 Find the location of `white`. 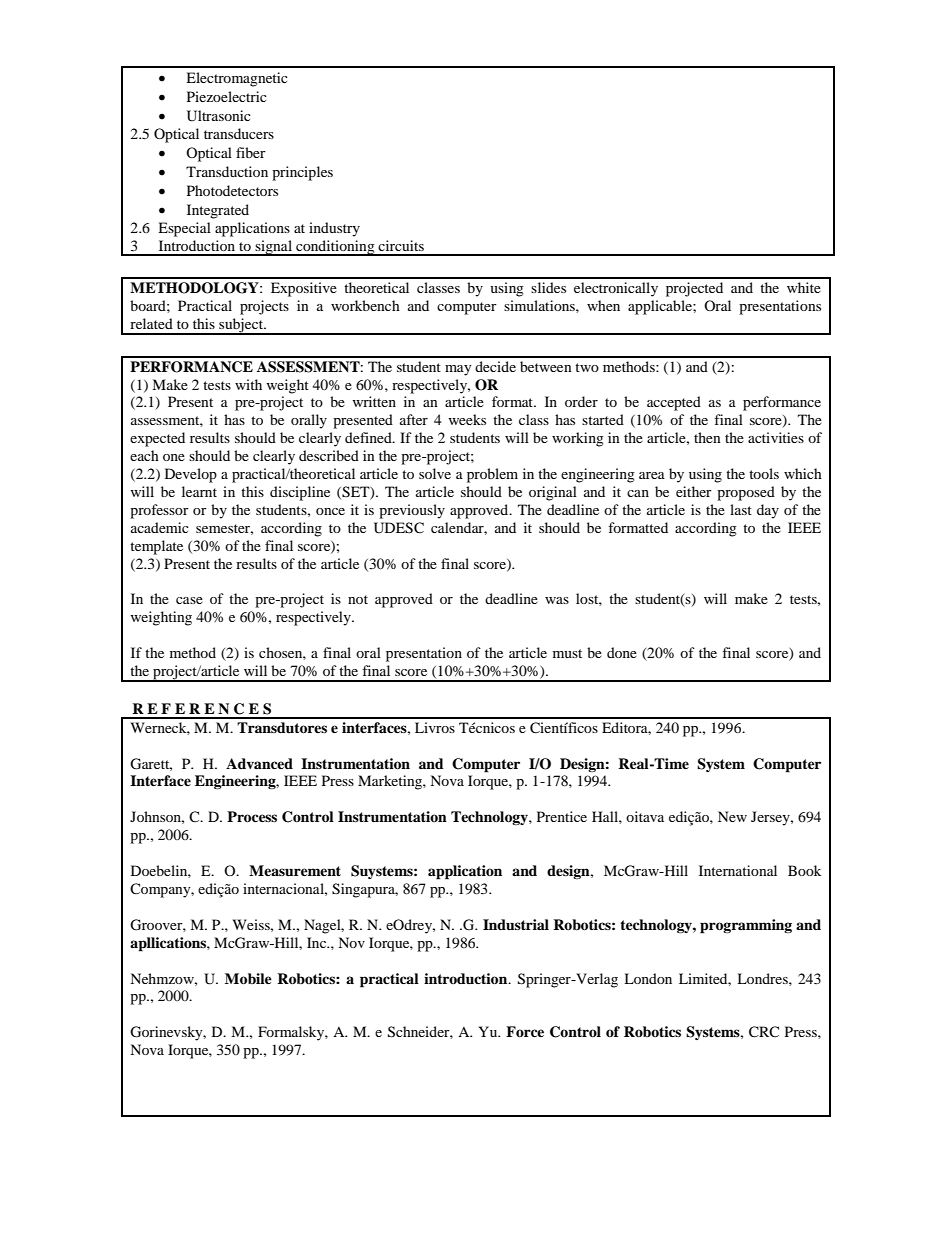

white is located at coordinates (804, 287).
